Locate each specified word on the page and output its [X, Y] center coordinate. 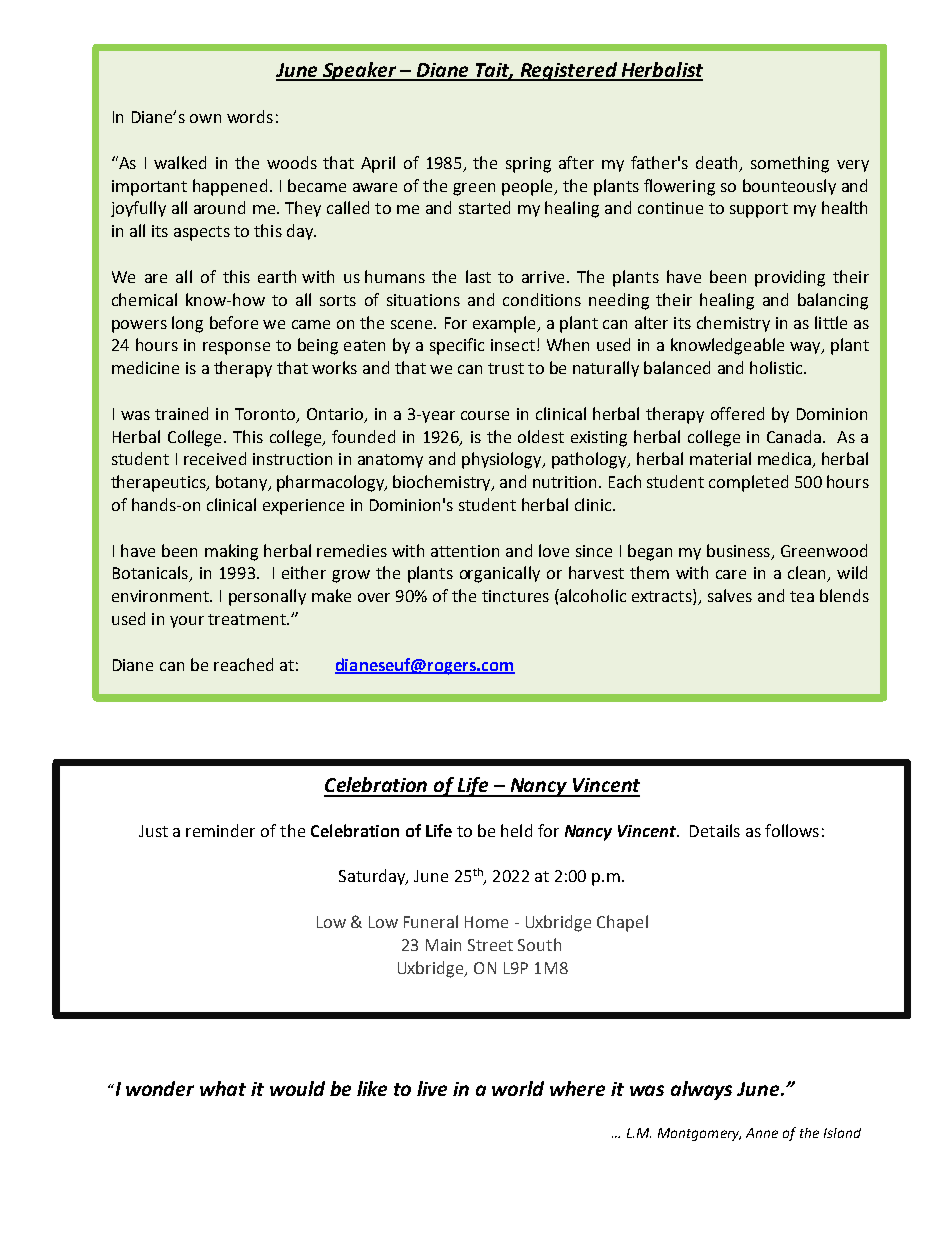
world [518, 1088]
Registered [568, 71]
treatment [248, 619]
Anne [762, 1133]
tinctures [515, 596]
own [205, 118]
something [790, 164]
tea [802, 596]
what [223, 1088]
